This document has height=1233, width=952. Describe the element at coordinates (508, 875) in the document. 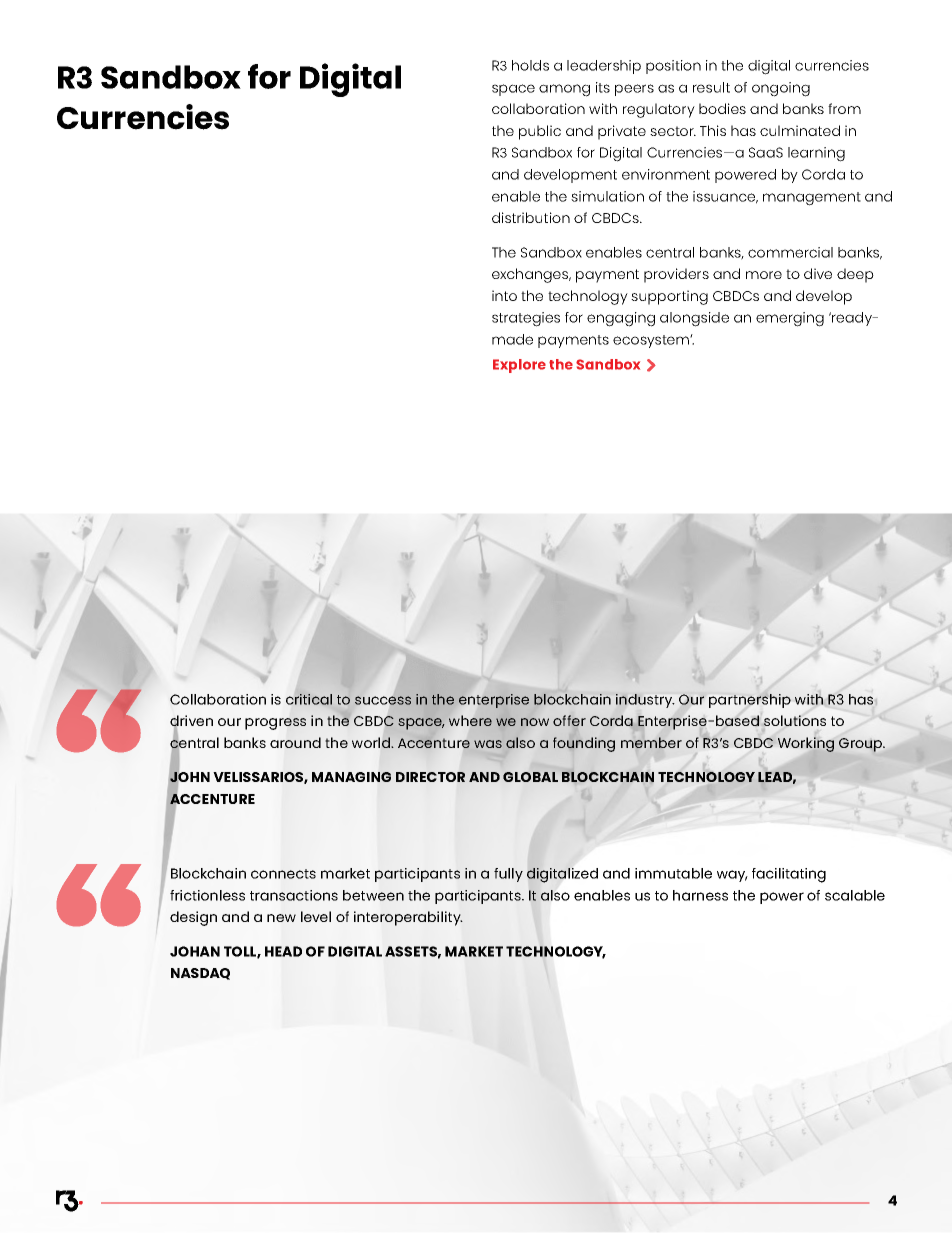

I see `fully` at that location.
